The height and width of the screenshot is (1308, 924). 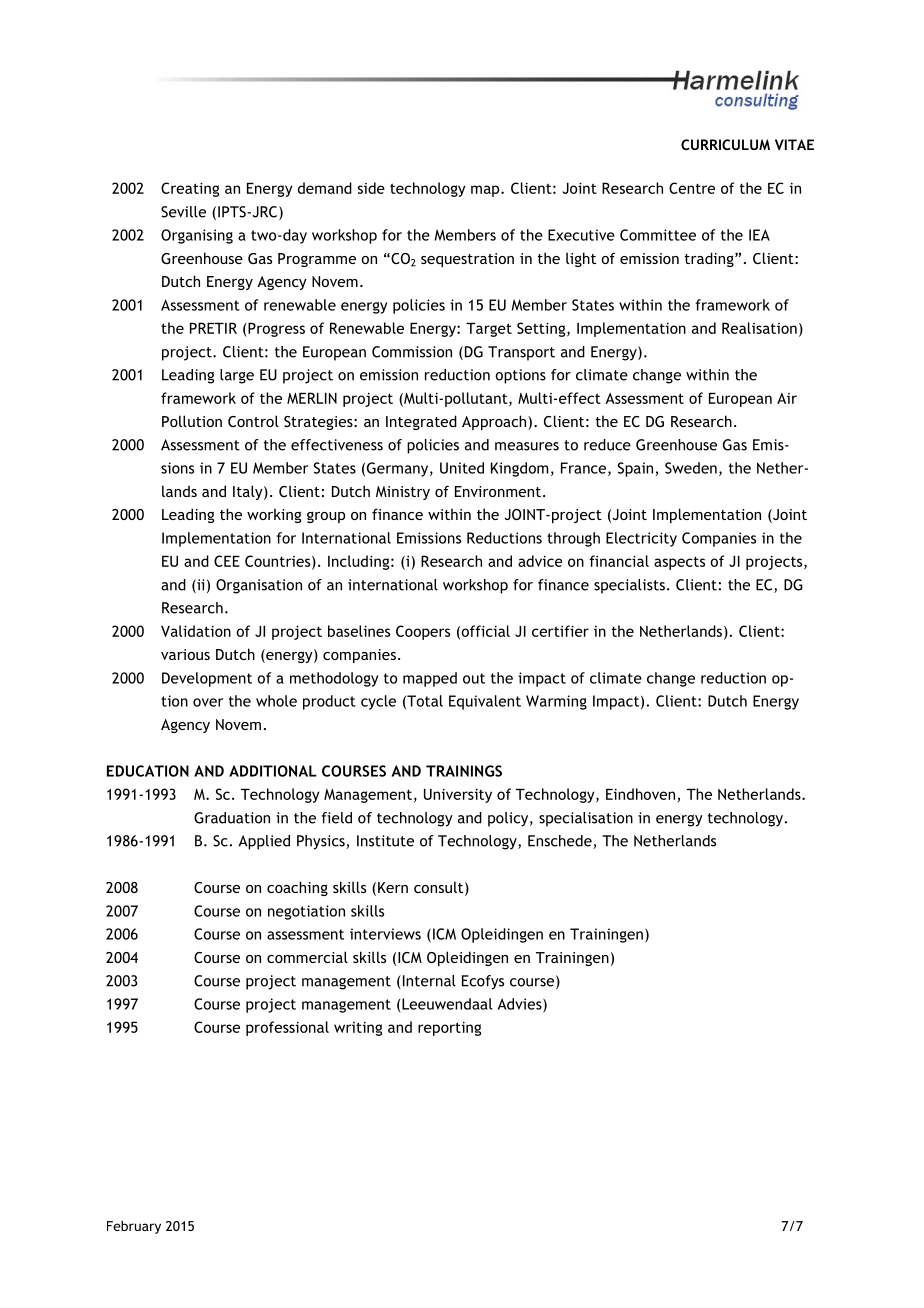 What do you see at coordinates (307, 957) in the screenshot?
I see `commercial` at bounding box center [307, 957].
